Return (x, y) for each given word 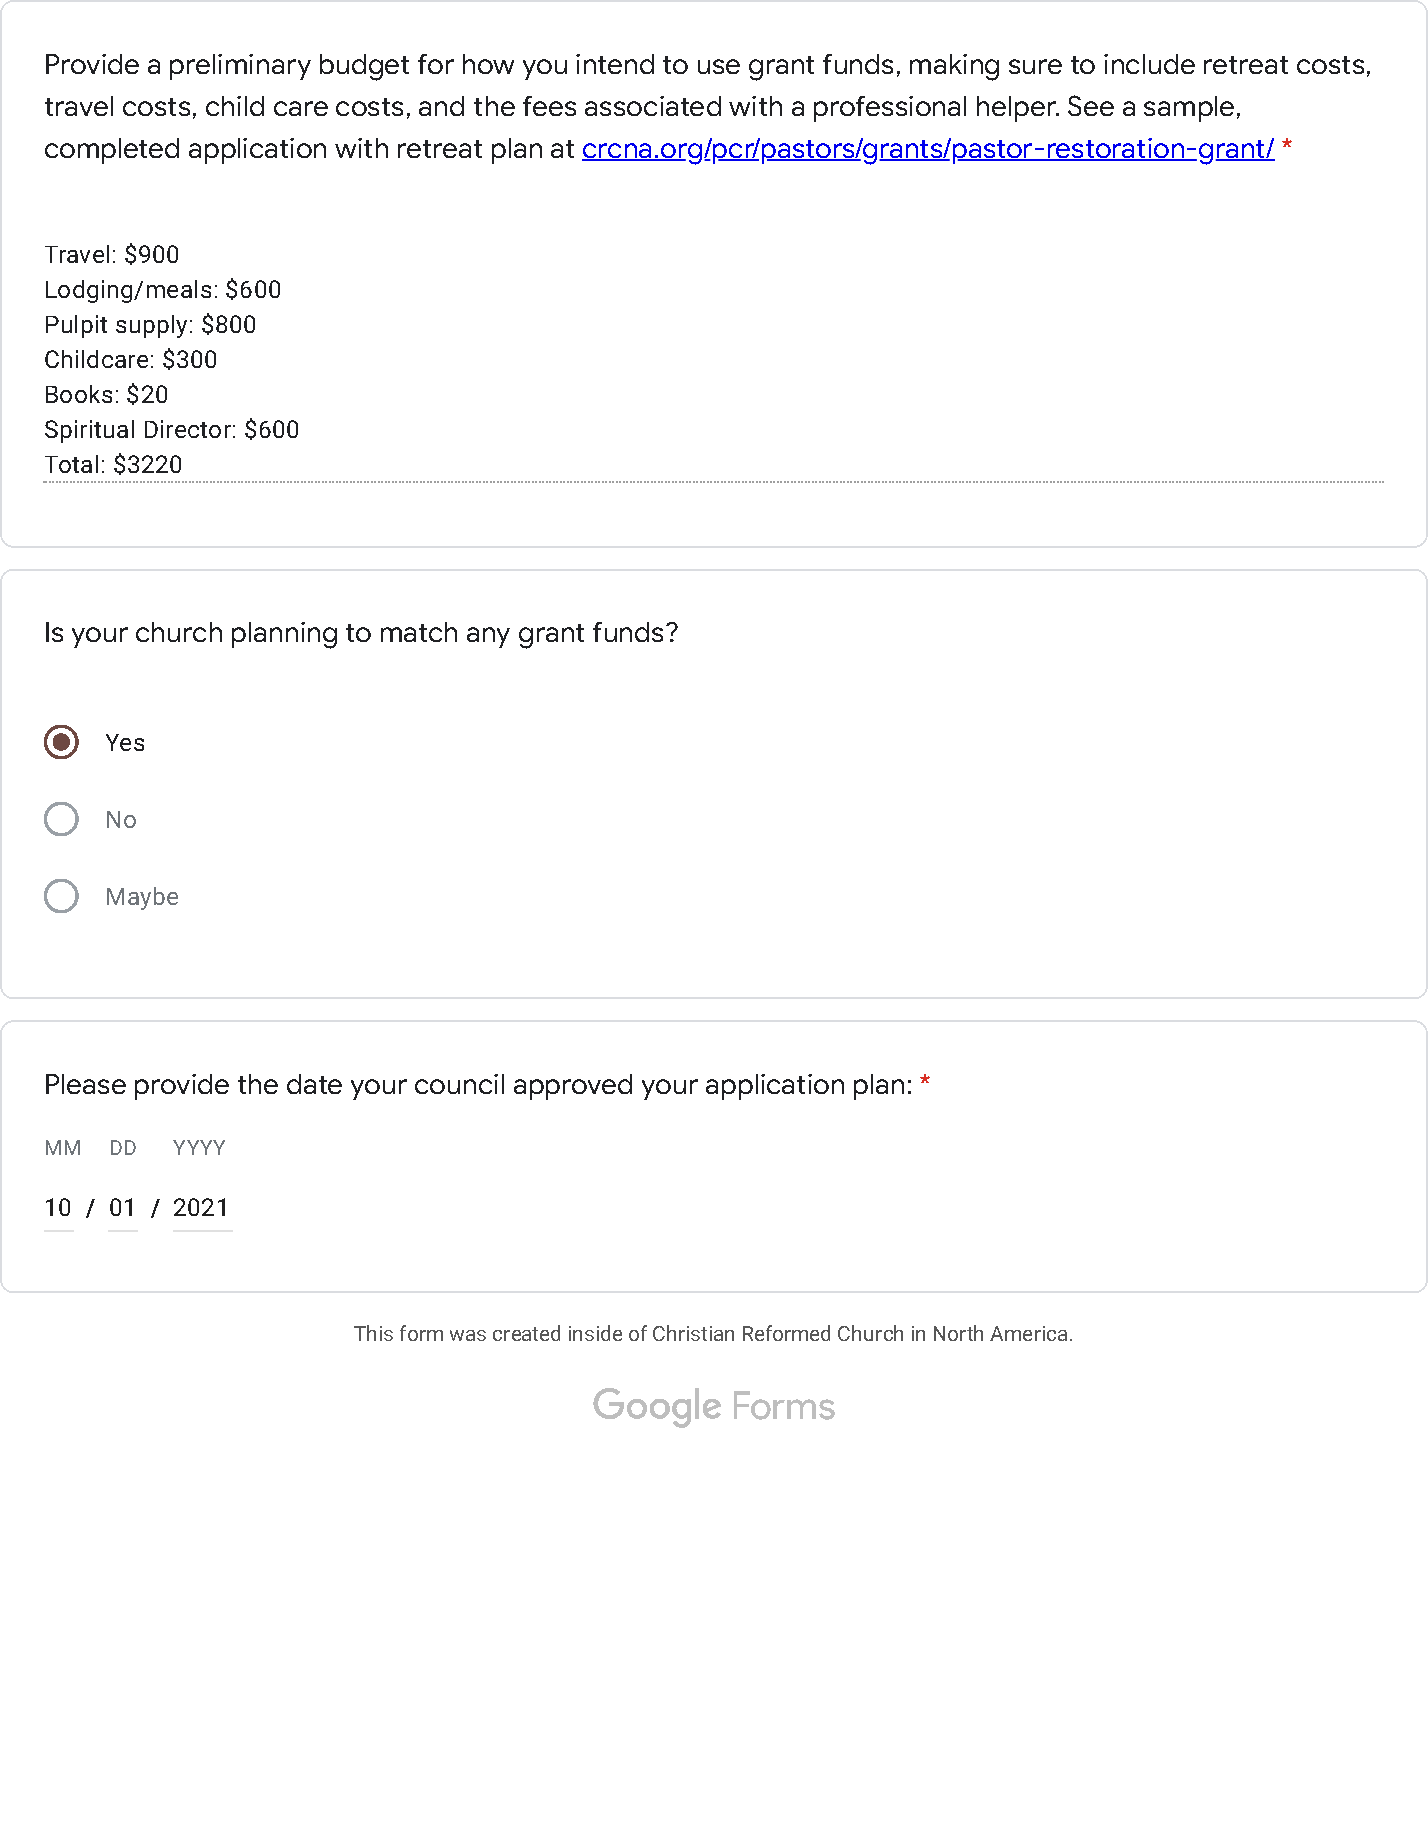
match (419, 632)
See (1091, 105)
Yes (125, 742)
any (488, 637)
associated (653, 106)
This (373, 1333)
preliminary (240, 67)
